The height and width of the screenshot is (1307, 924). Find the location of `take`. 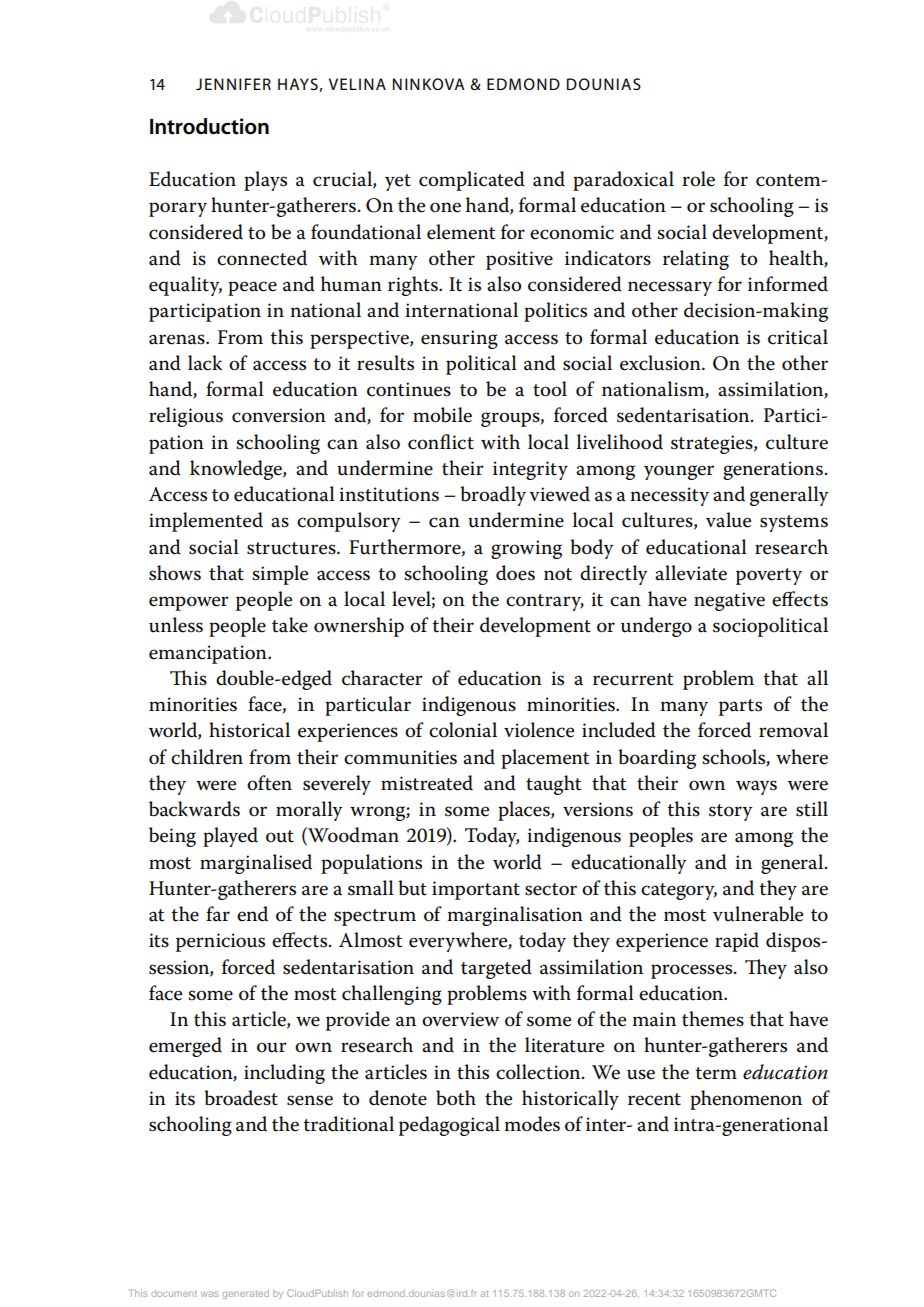

take is located at coordinates (290, 625).
